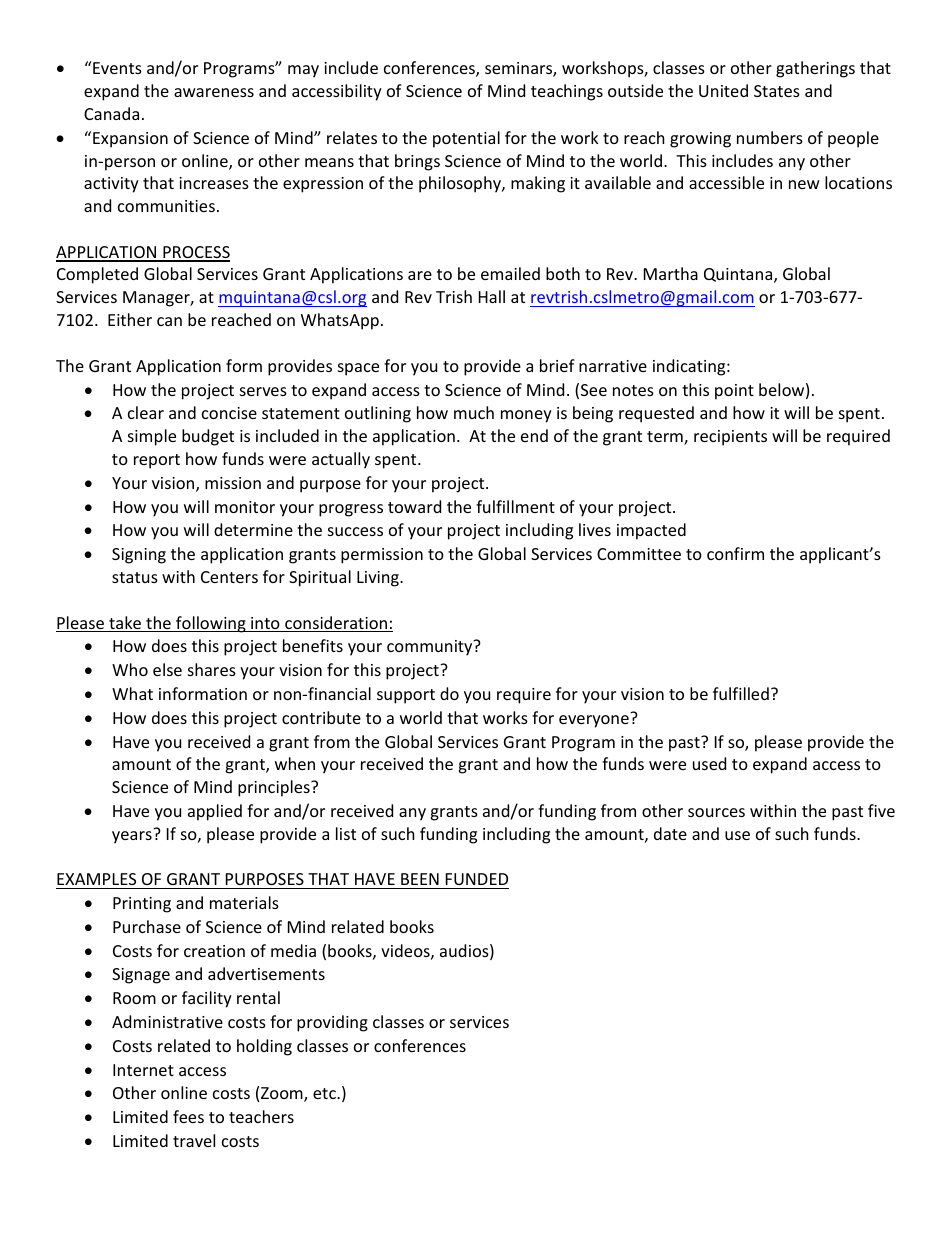 The image size is (952, 1233). Describe the element at coordinates (709, 763) in the screenshot. I see `used` at that location.
